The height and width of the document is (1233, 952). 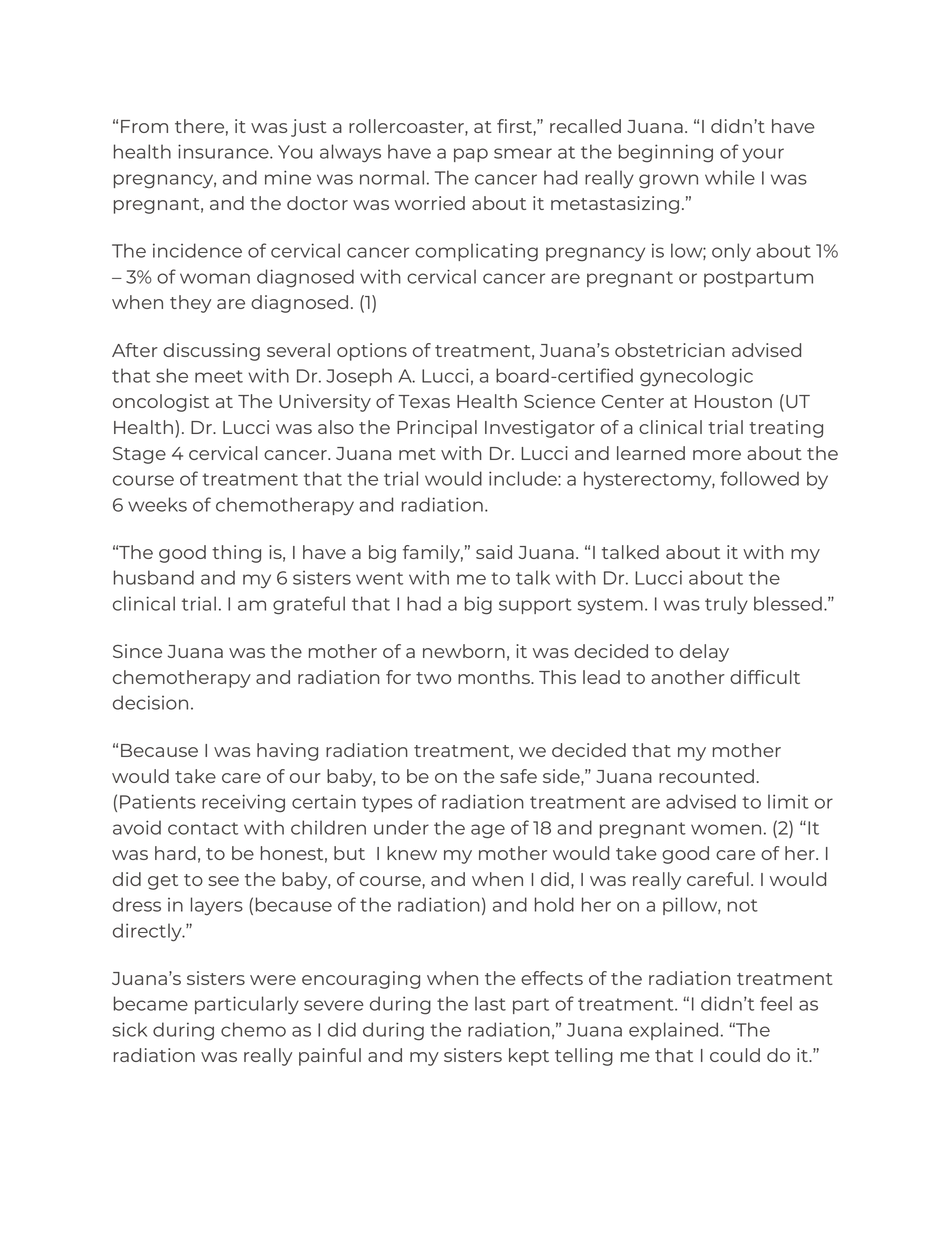 What do you see at coordinates (224, 151) in the document?
I see `insurance` at bounding box center [224, 151].
